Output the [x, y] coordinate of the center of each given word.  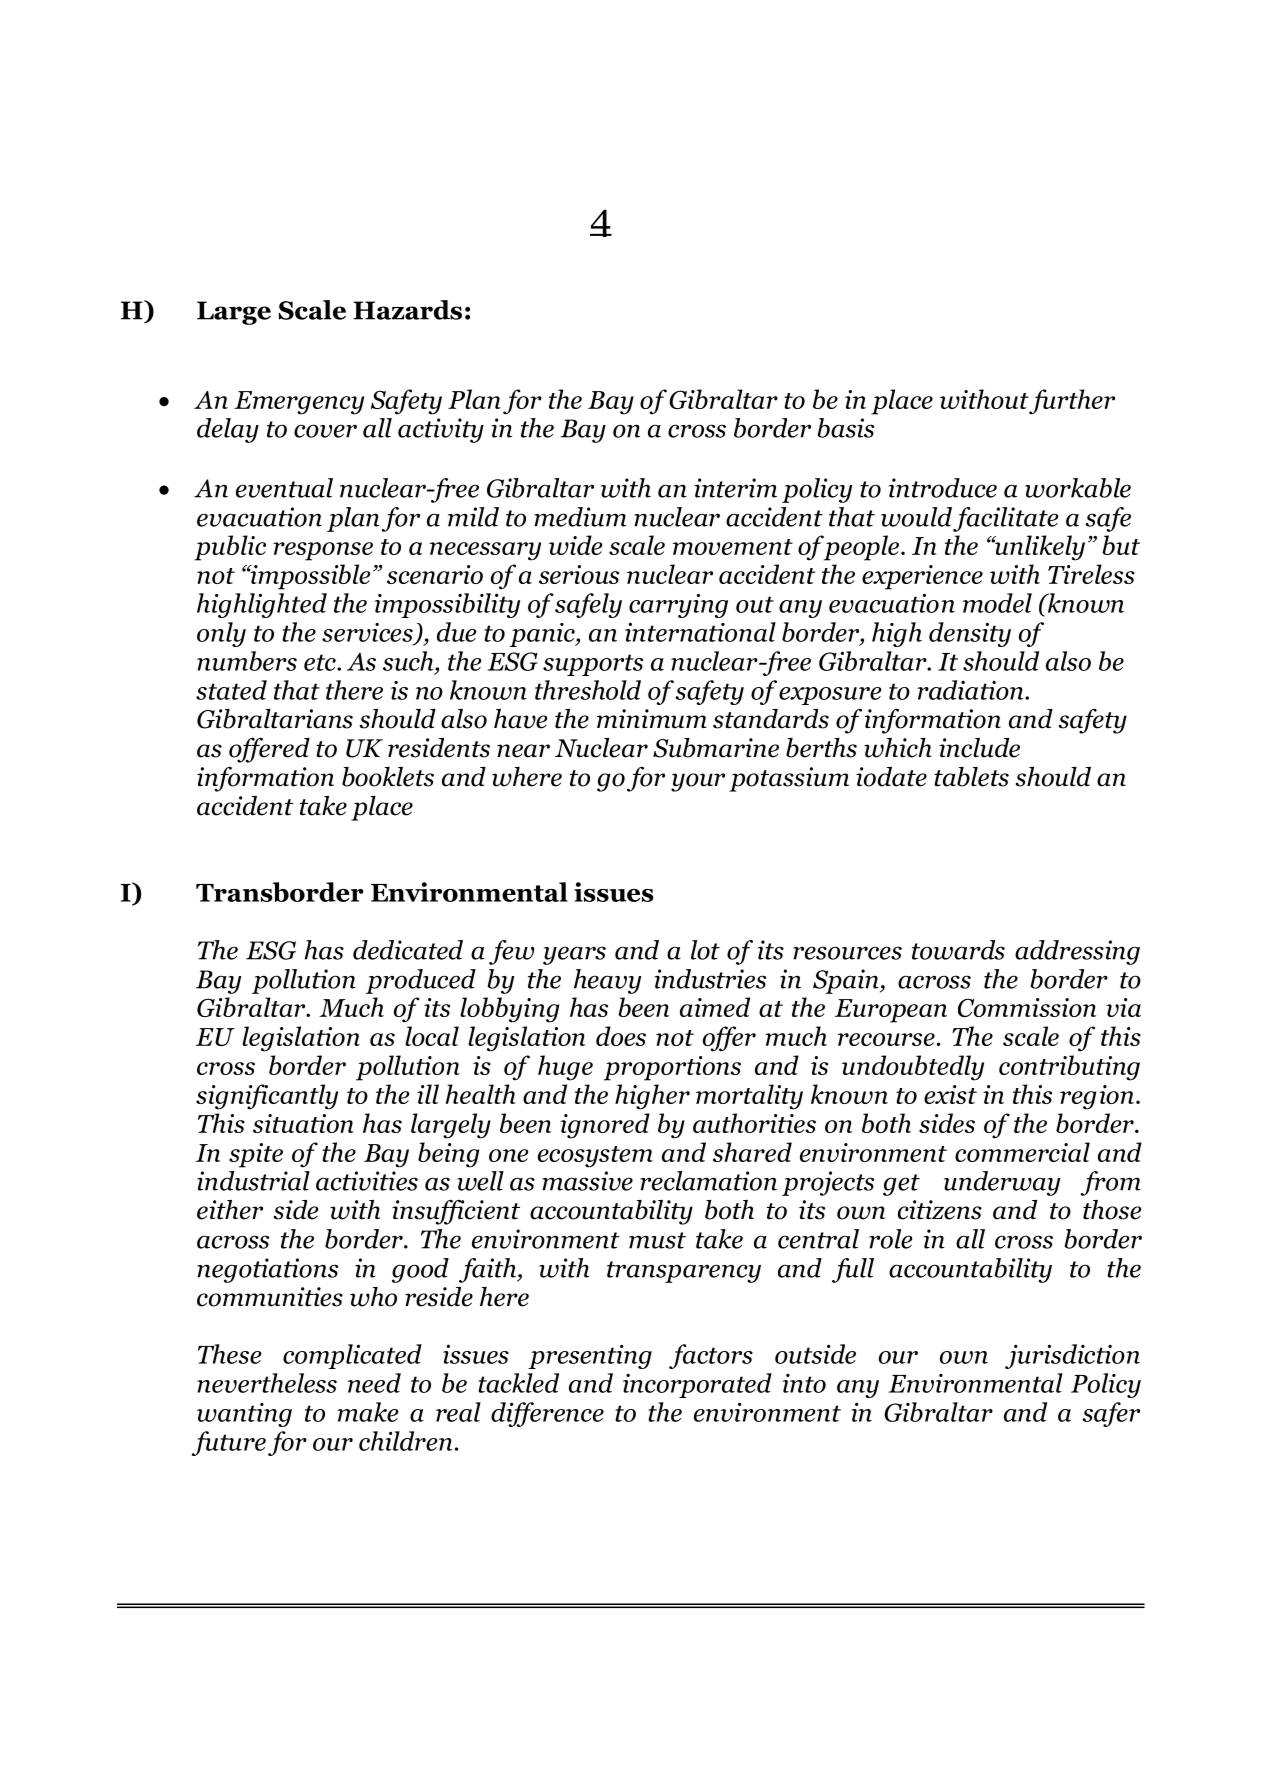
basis [846, 428]
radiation [971, 690]
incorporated [697, 1385]
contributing [1069, 1068]
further [1071, 402]
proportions [672, 1068]
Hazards [407, 310]
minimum [652, 719]
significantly [267, 1097]
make [368, 1412]
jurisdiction [1072, 1356]
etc [321, 662]
